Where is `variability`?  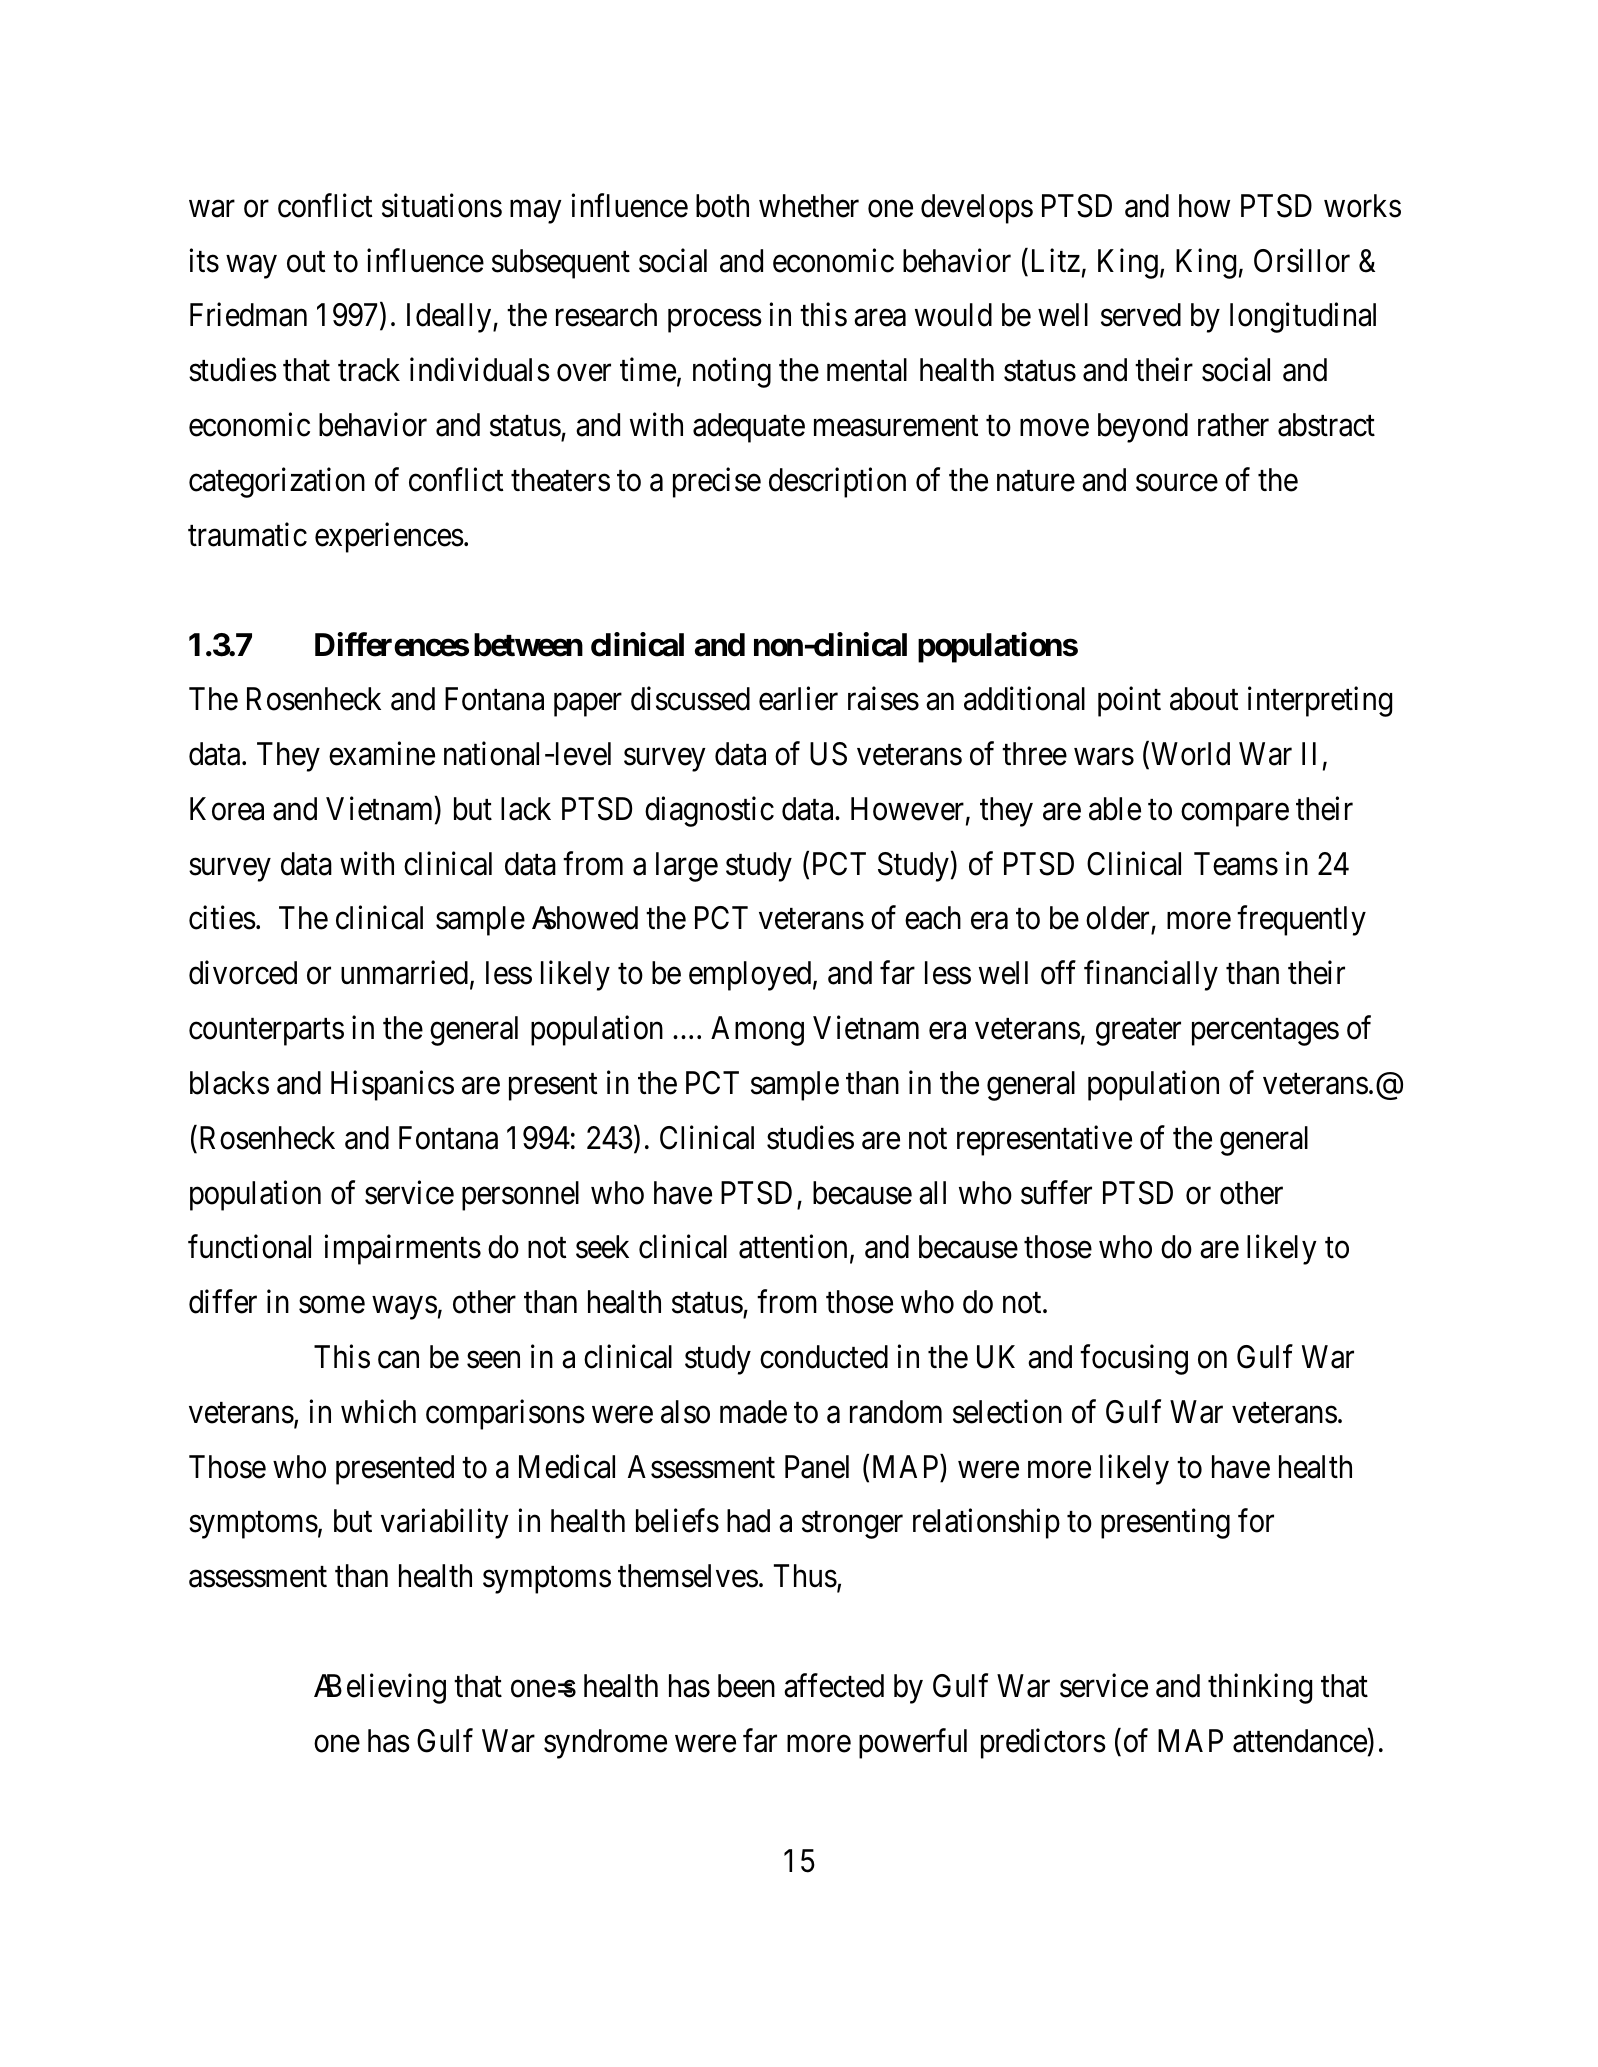 variability is located at coordinates (445, 1524).
